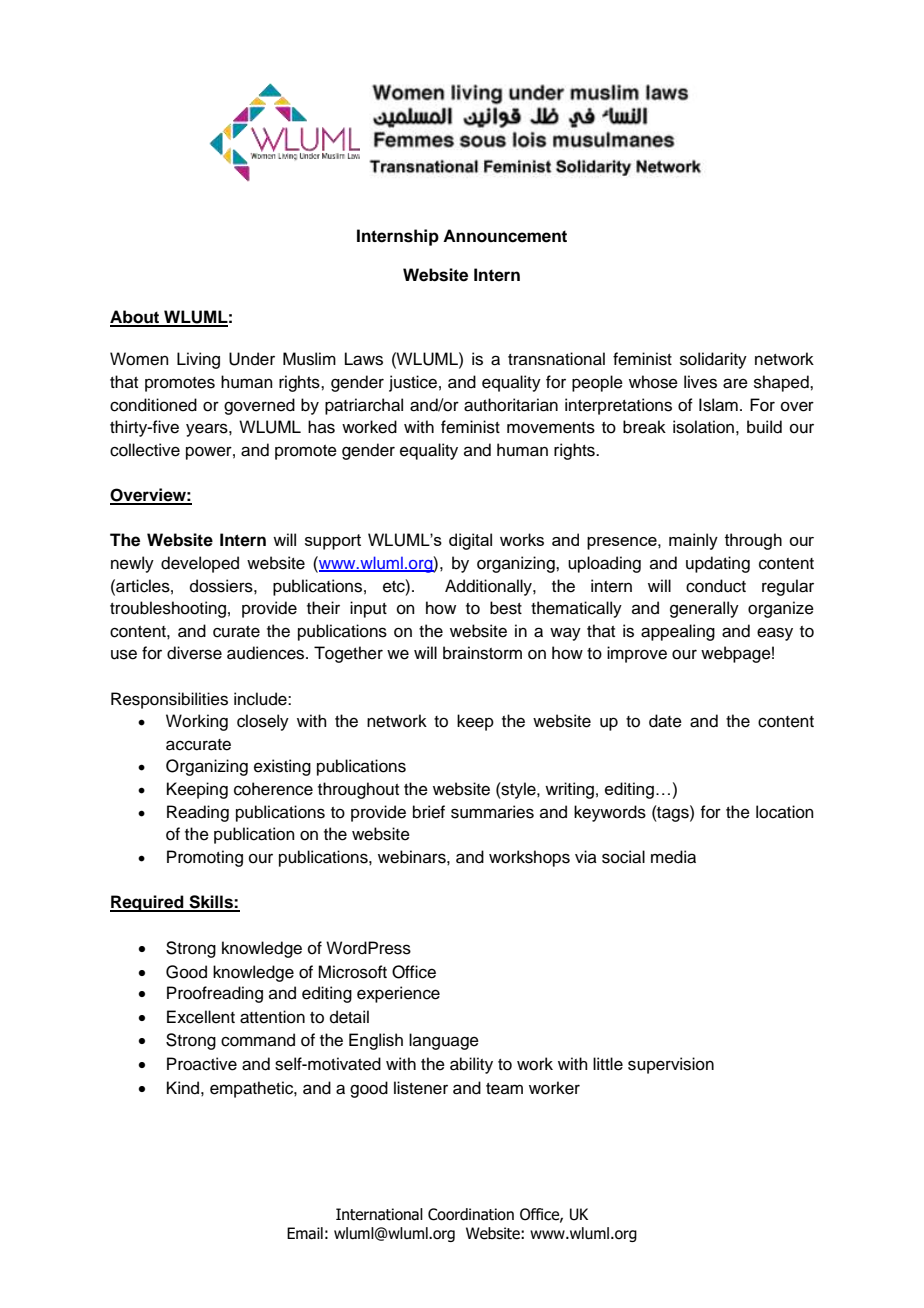 This screenshot has width=924, height=1308. I want to click on date, so click(665, 721).
